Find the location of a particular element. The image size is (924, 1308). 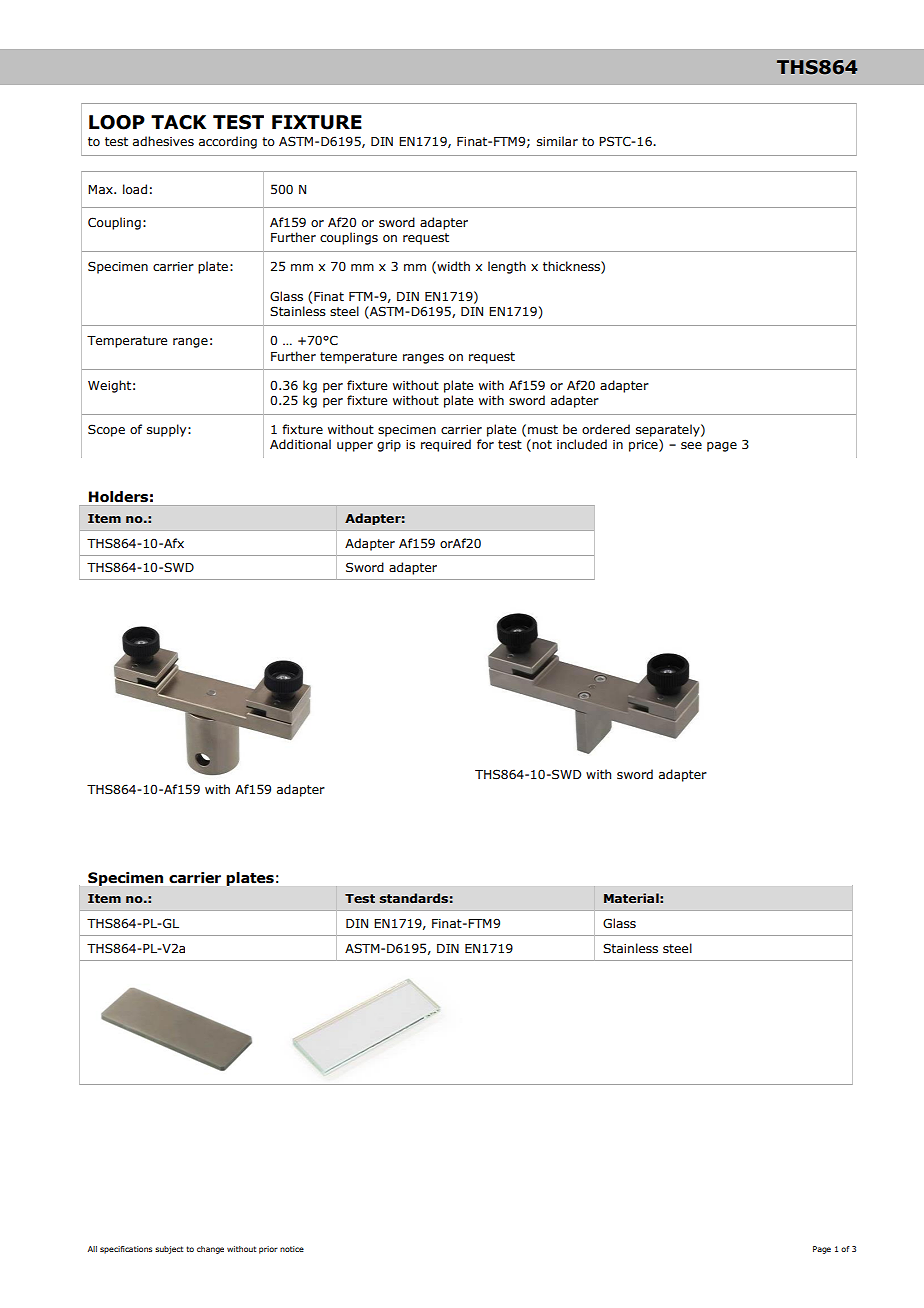

prior is located at coordinates (268, 1250).
